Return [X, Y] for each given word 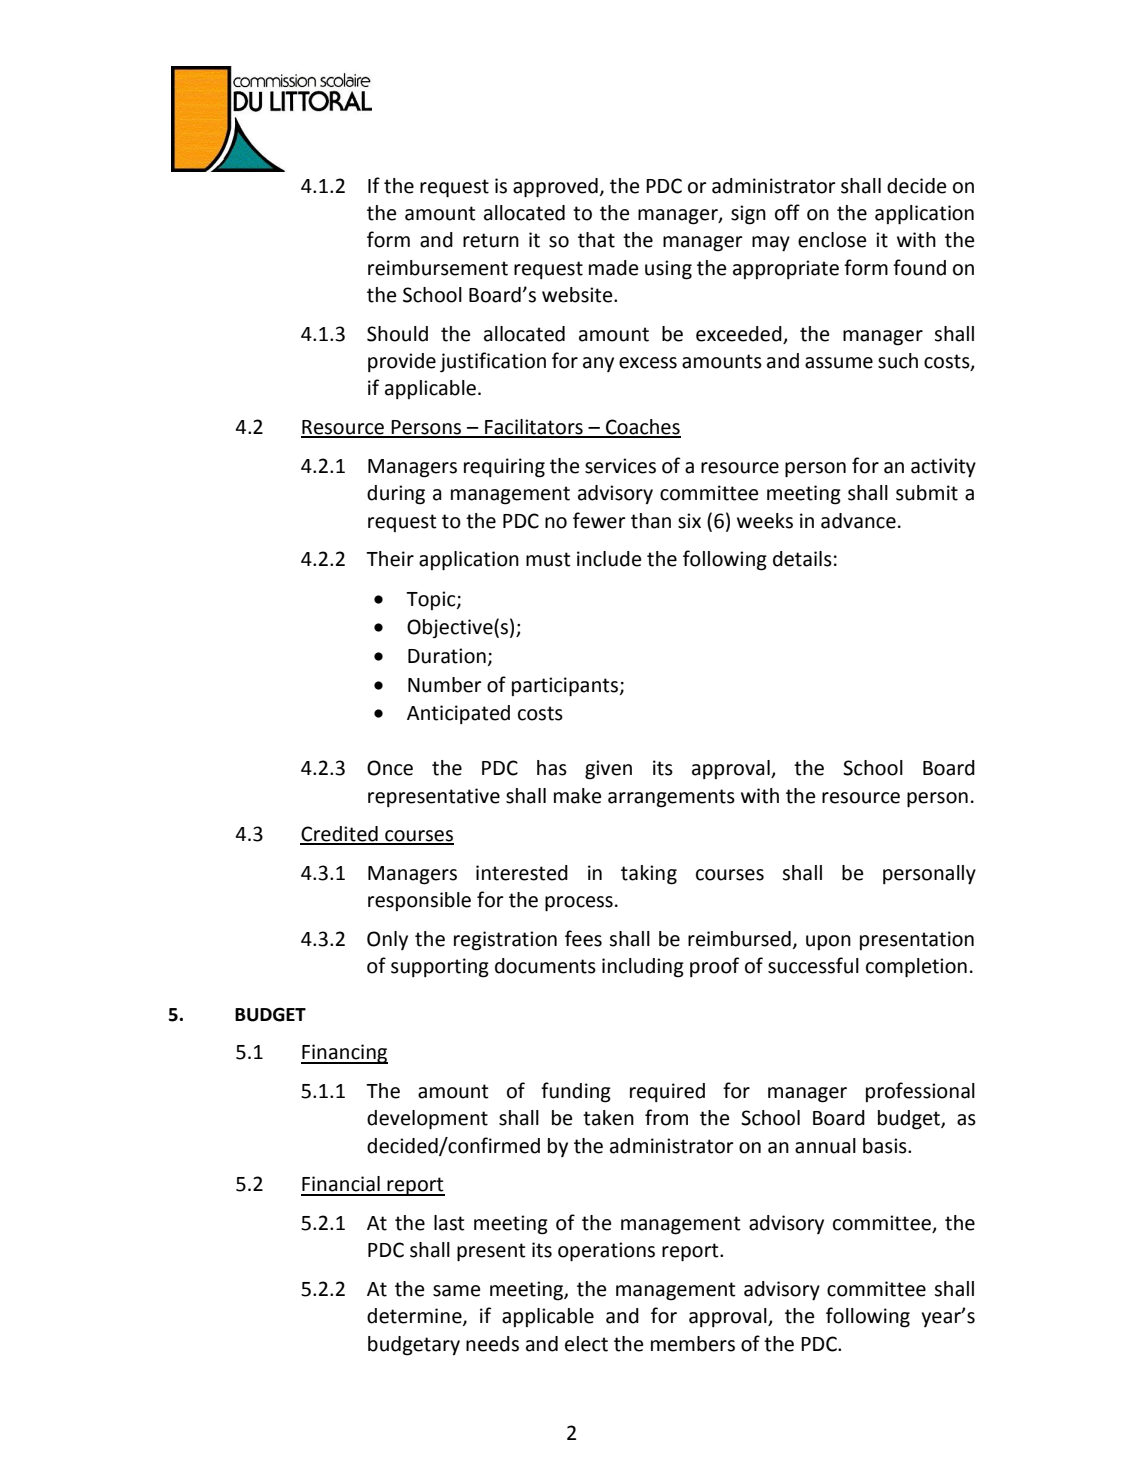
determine [415, 1317]
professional [920, 1092]
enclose [832, 240]
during [396, 495]
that [596, 240]
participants [565, 687]
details [802, 559]
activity [943, 468]
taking [649, 875]
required [667, 1092]
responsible [419, 901]
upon [828, 942]
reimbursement [438, 268]
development [427, 1120]
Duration [447, 656]
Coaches [642, 428]
